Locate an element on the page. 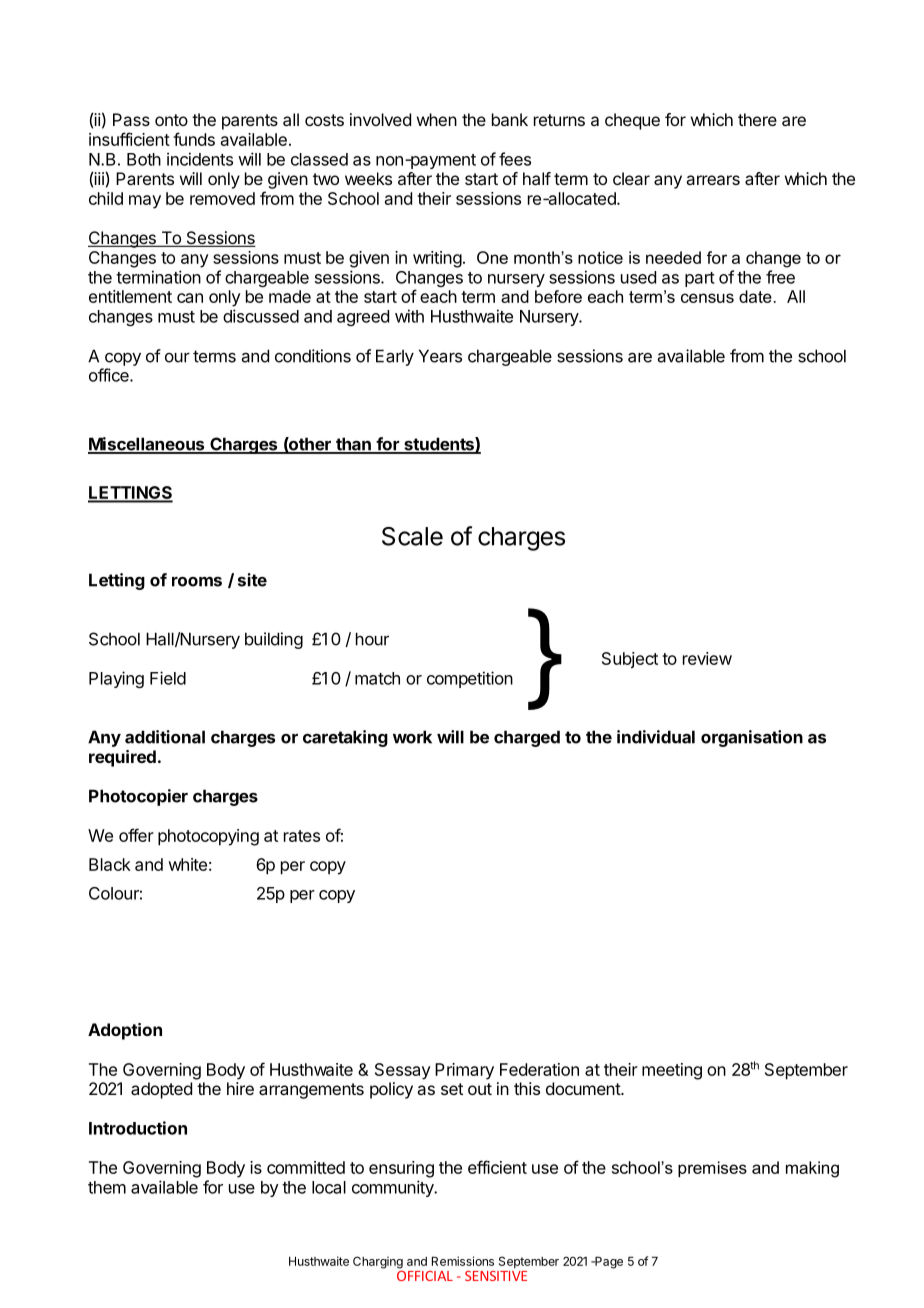 This page has height=1308, width=924. premises is located at coordinates (712, 1169).
